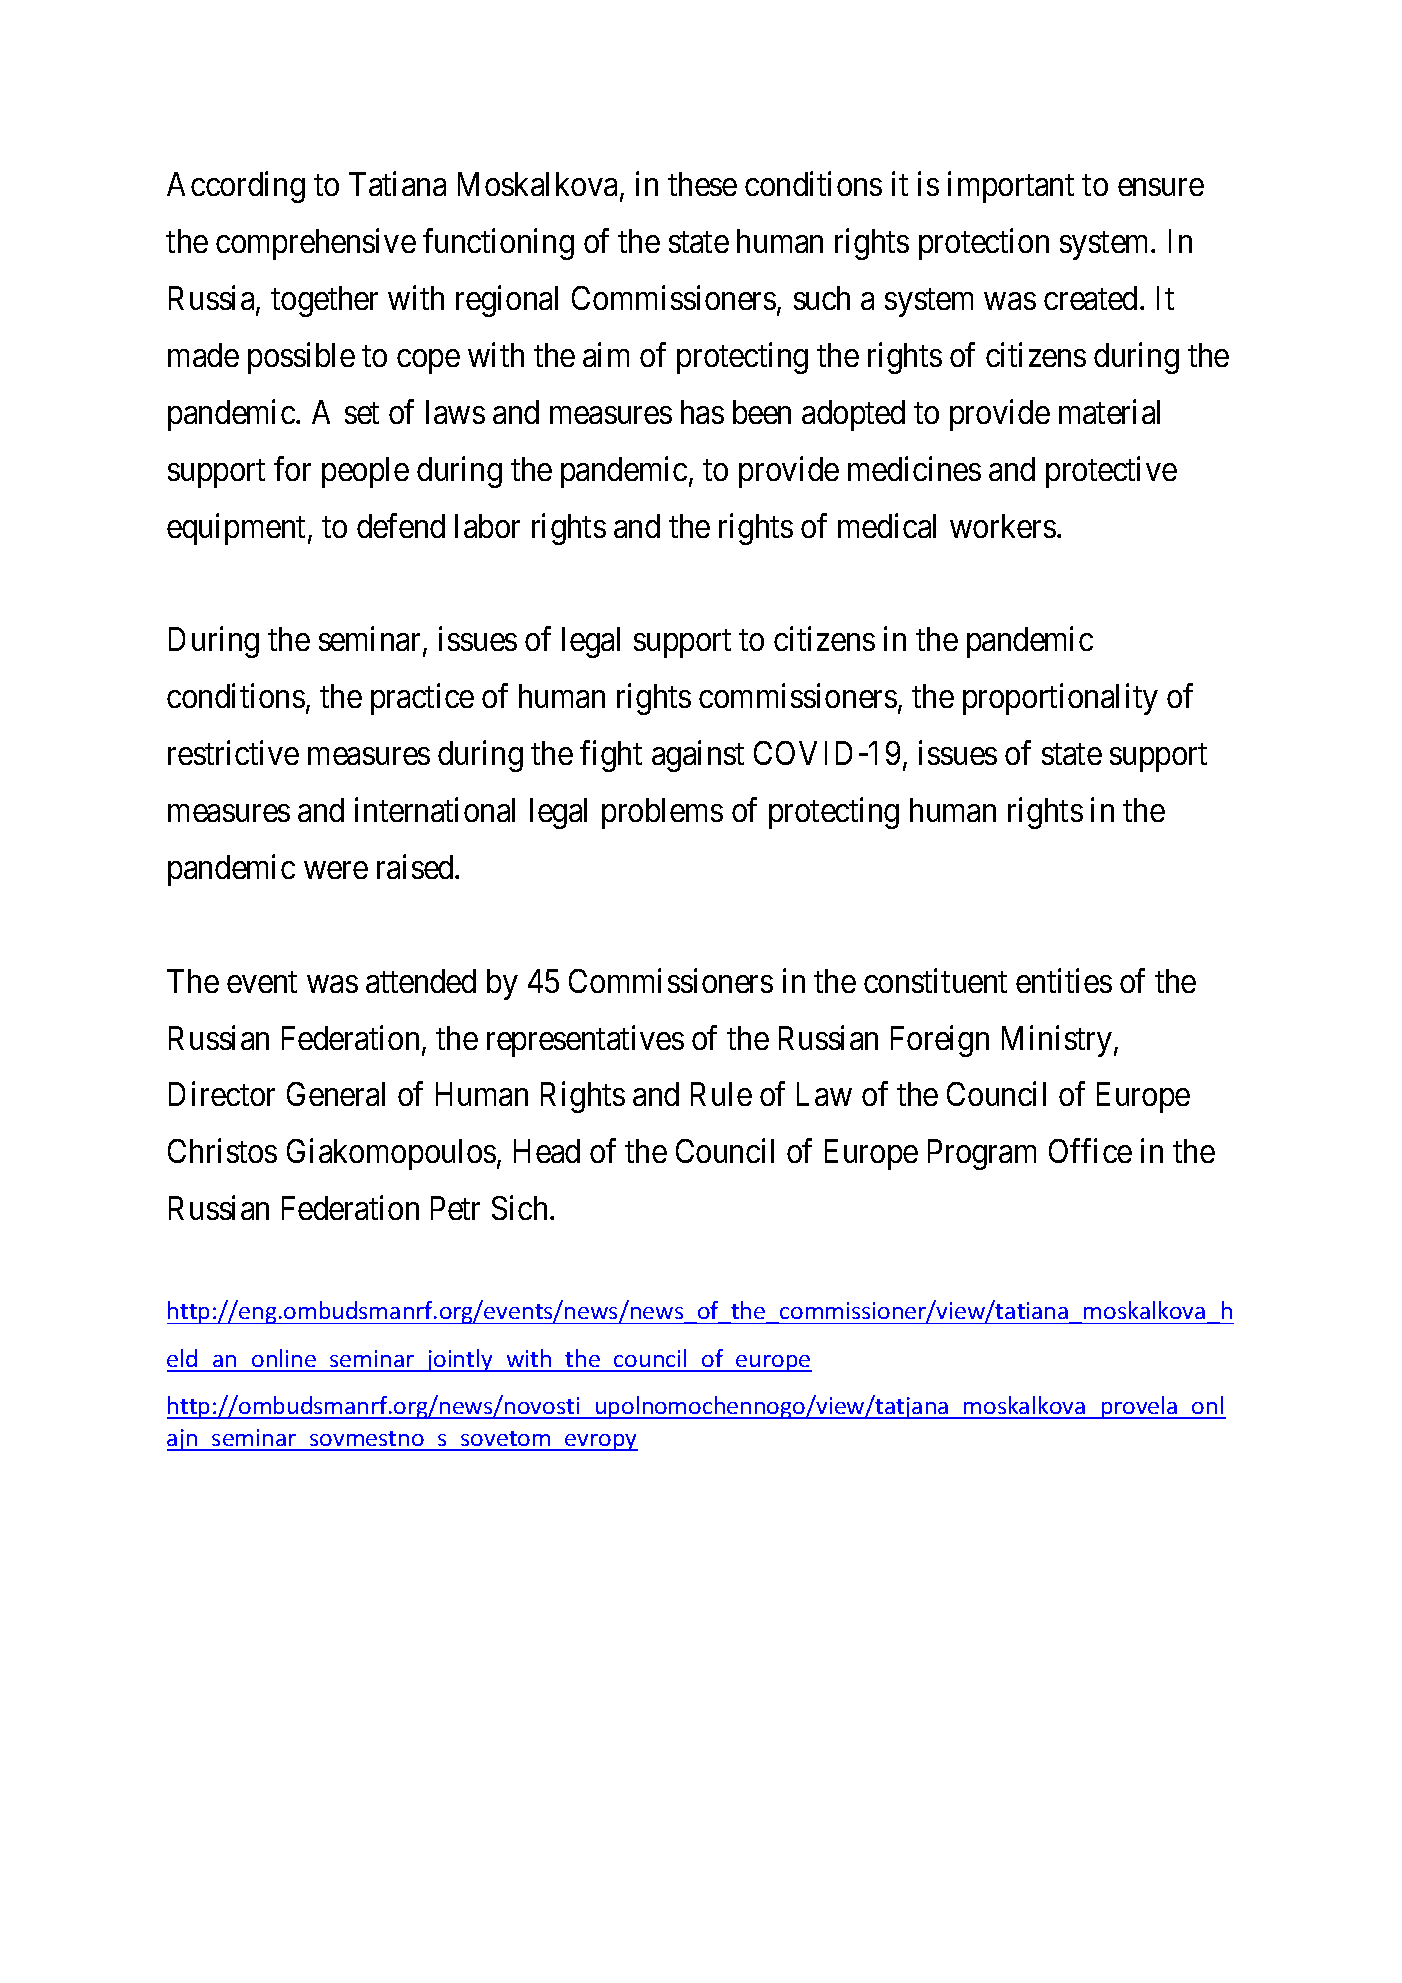 This document has height=1983, width=1402. Describe the element at coordinates (422, 699) in the document. I see `practice` at that location.
